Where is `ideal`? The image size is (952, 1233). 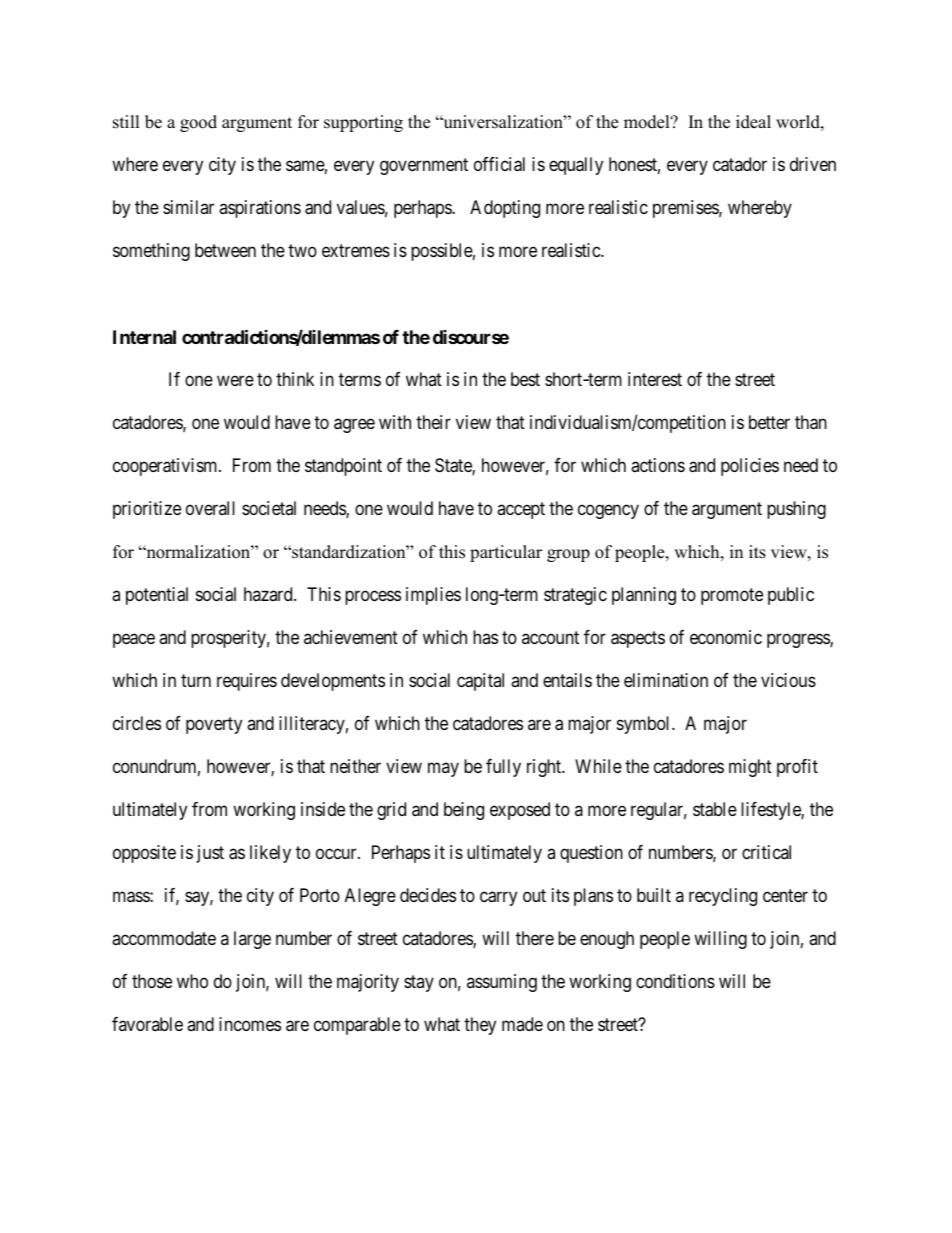 ideal is located at coordinates (753, 122).
